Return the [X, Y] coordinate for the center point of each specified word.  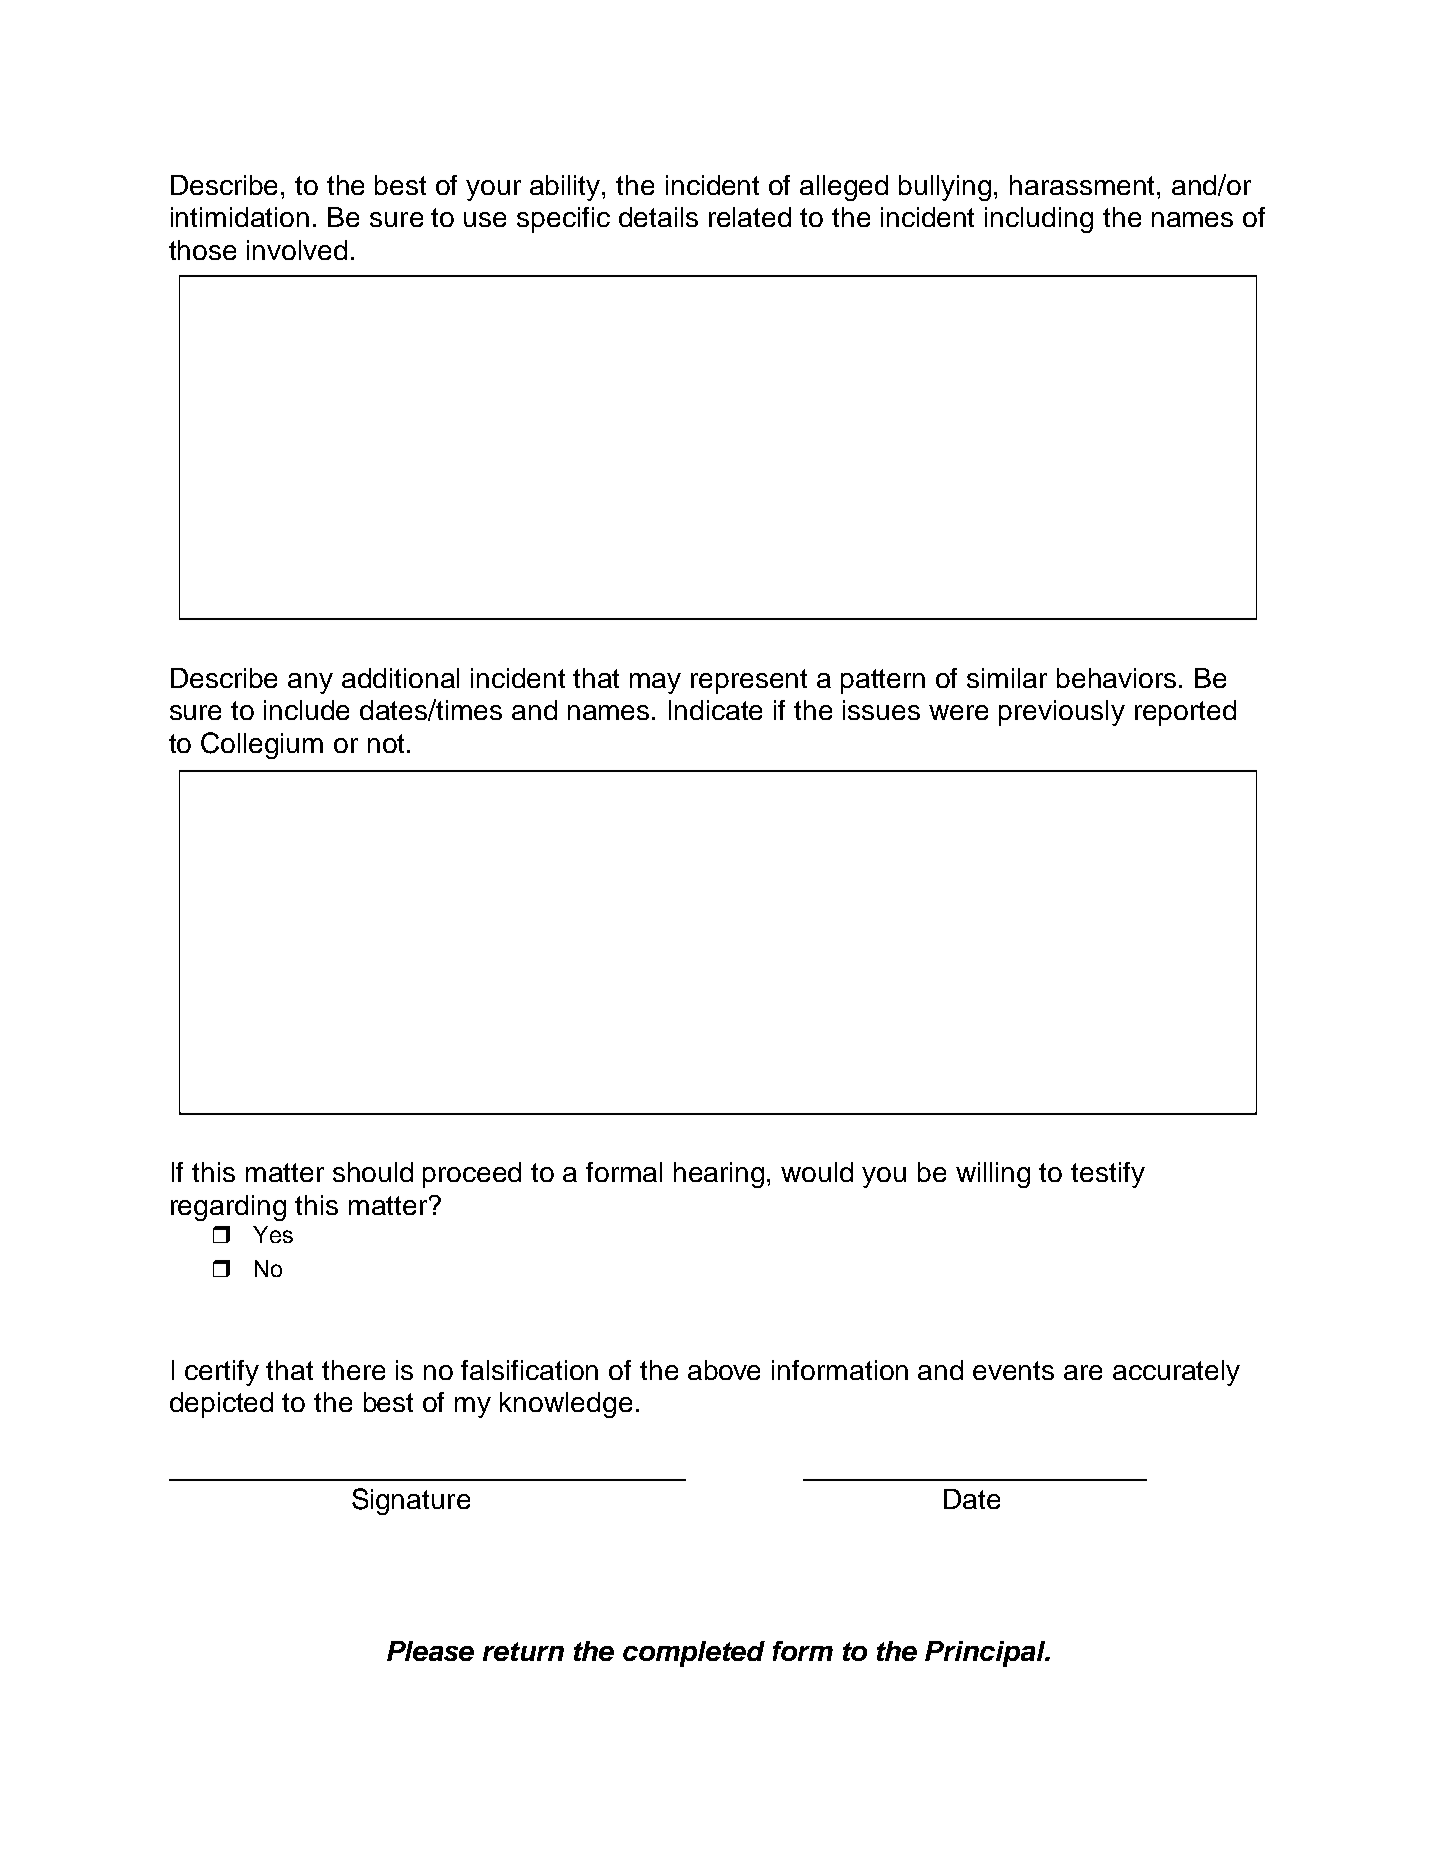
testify [1108, 1175]
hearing [719, 1175]
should [373, 1172]
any [310, 683]
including [1039, 220]
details [658, 217]
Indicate [715, 710]
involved [297, 250]
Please [430, 1651]
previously [1062, 713]
